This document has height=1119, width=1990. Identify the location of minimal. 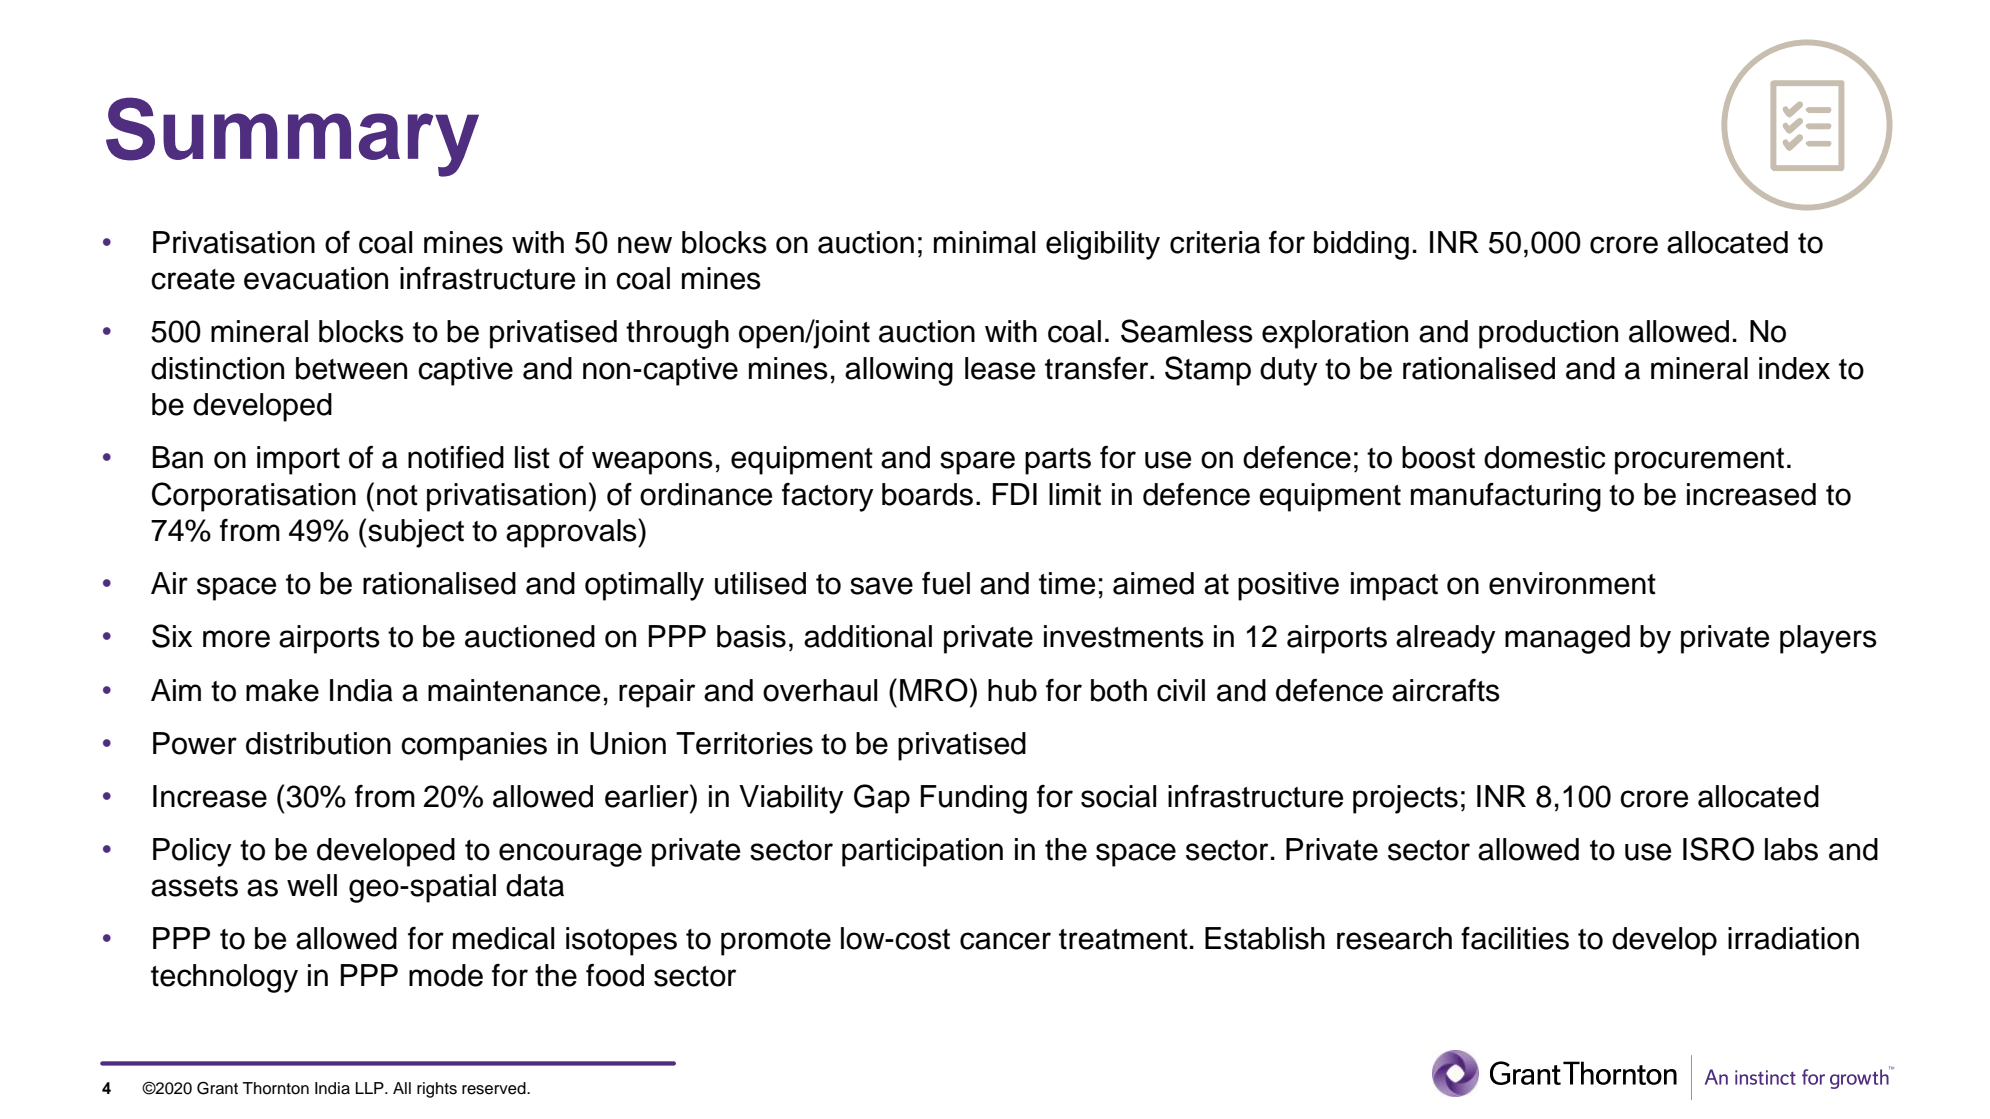
(984, 242).
